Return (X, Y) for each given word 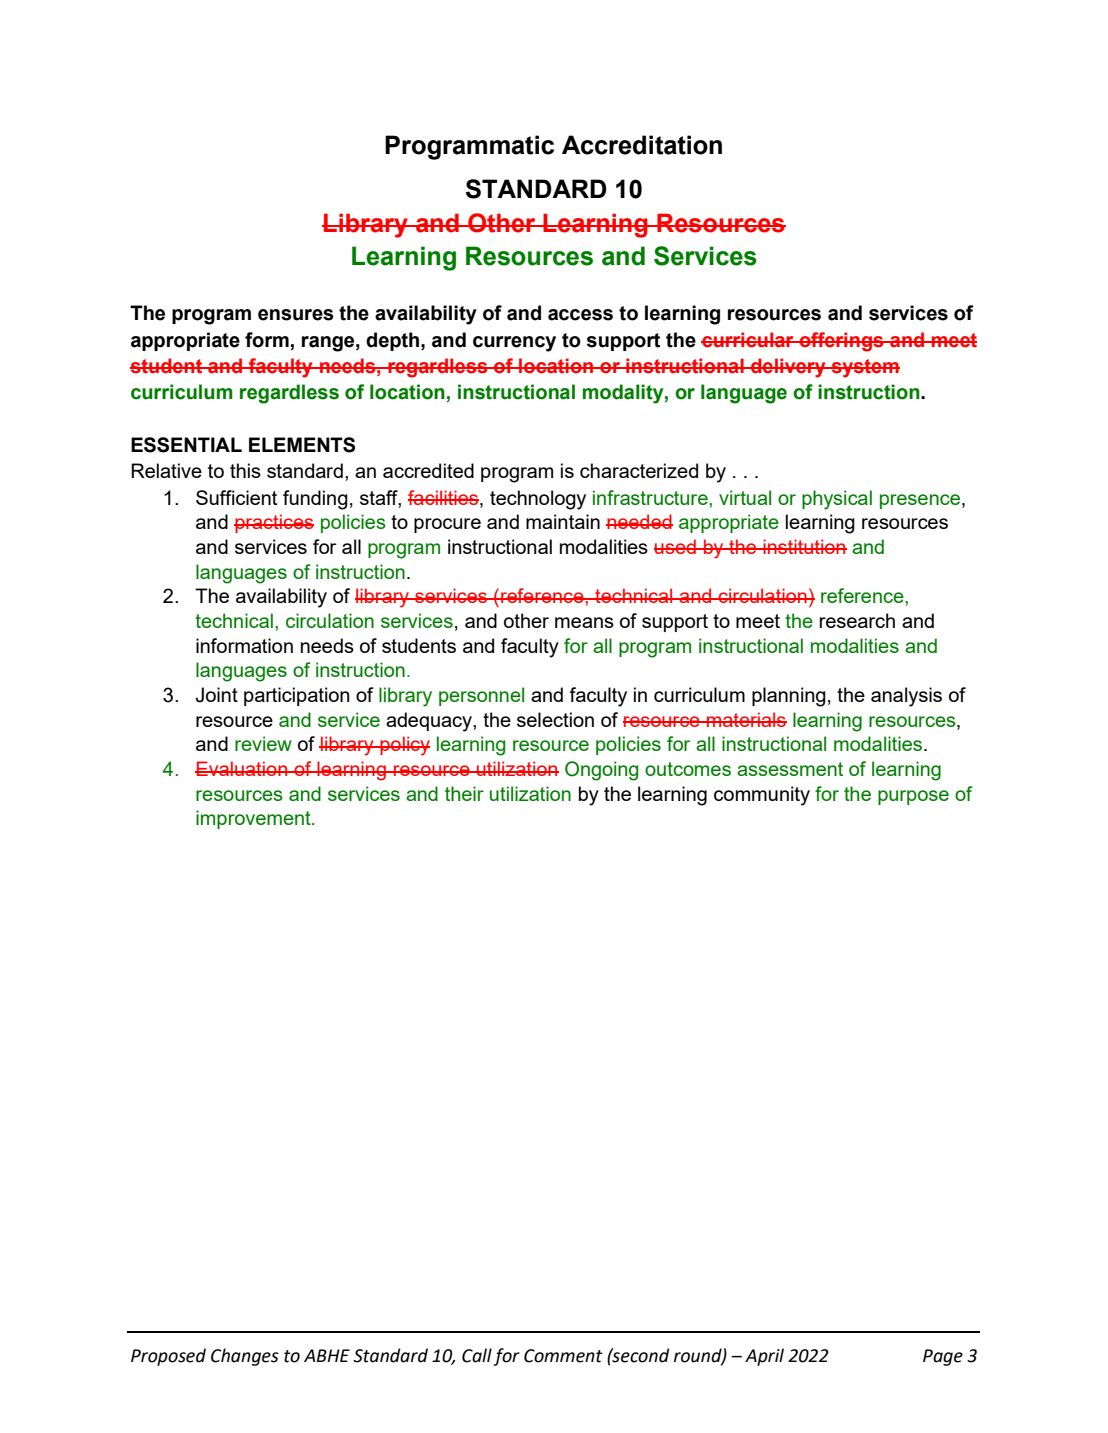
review (263, 743)
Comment (563, 1356)
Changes (245, 1357)
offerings (841, 342)
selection (555, 719)
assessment (790, 769)
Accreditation (642, 145)
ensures (296, 315)
